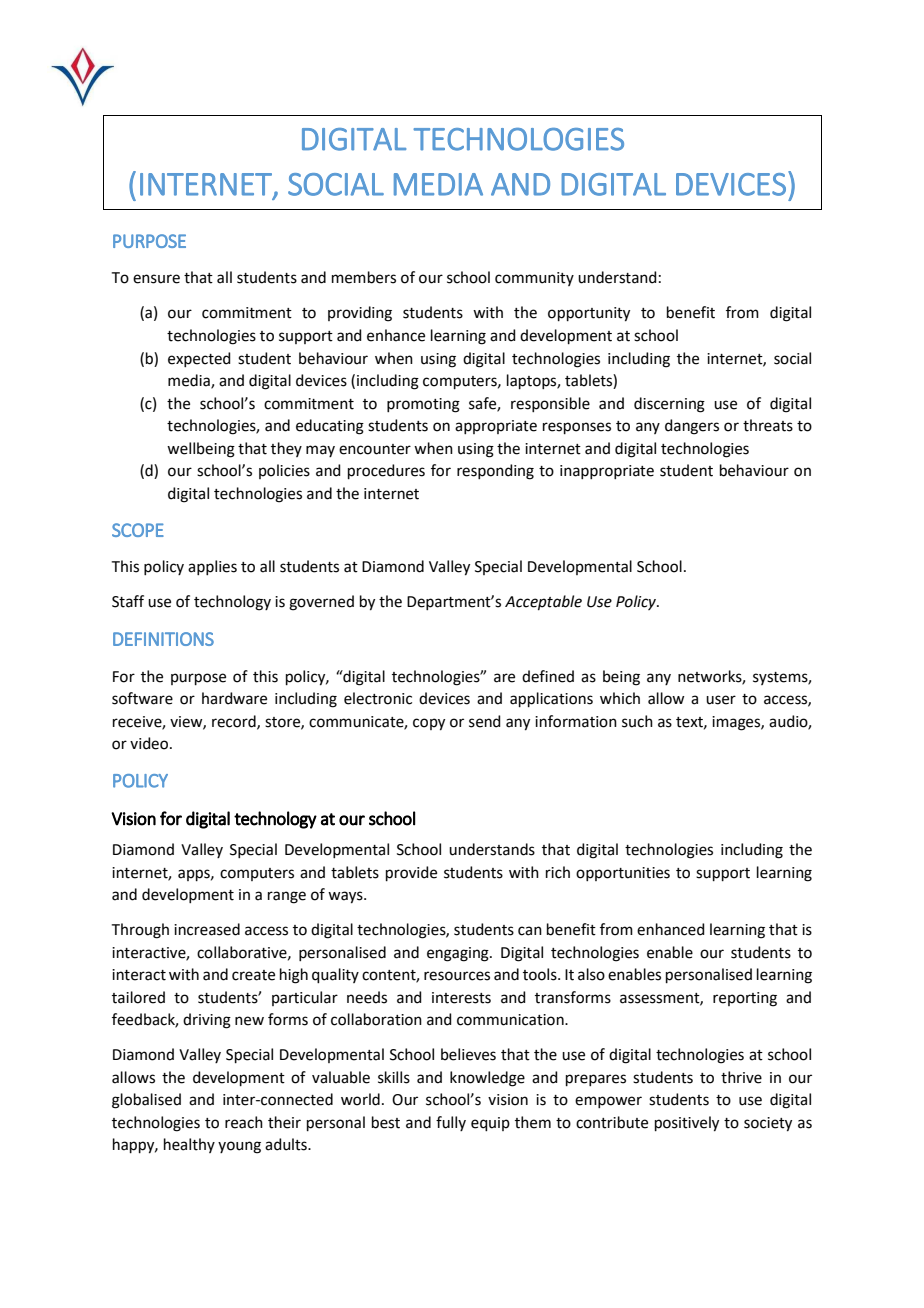  Describe the element at coordinates (360, 314) in the screenshot. I see `providing` at that location.
